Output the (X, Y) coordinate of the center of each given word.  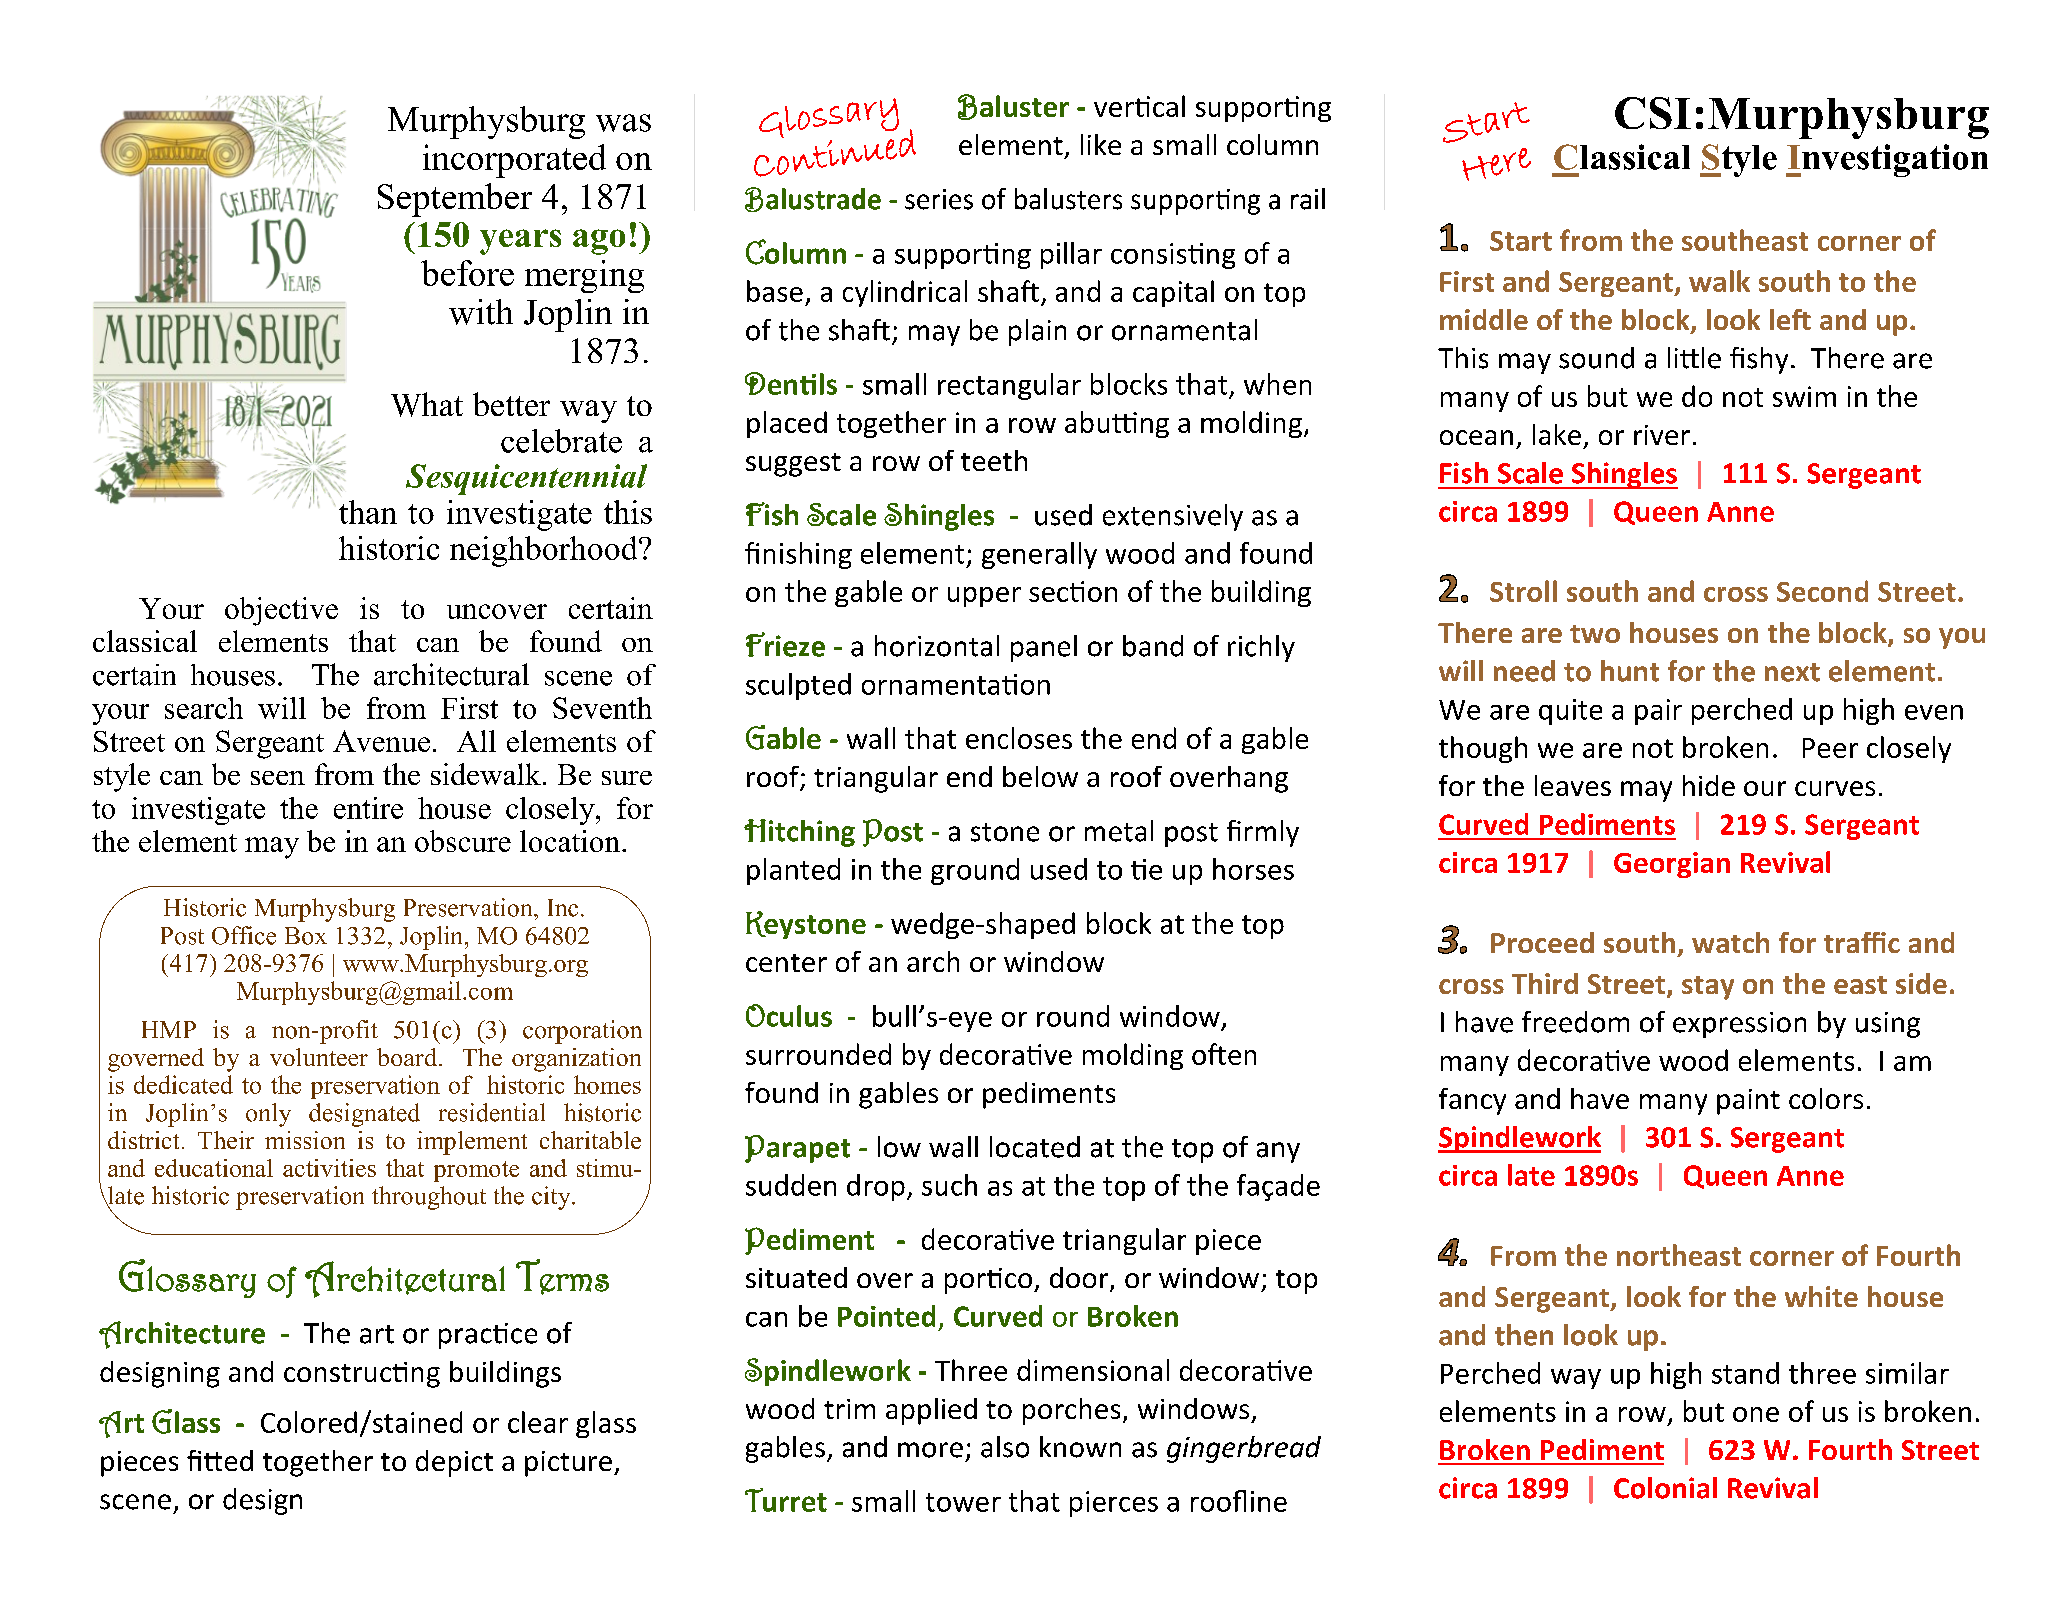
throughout (429, 1198)
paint (1748, 1102)
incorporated (514, 161)
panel (1044, 648)
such (949, 1185)
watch (1730, 942)
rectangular (1009, 386)
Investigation (1887, 160)
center (786, 963)
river (1662, 435)
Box (306, 936)
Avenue (381, 741)
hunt (1630, 671)
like (1101, 144)
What (427, 404)
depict (454, 1463)
